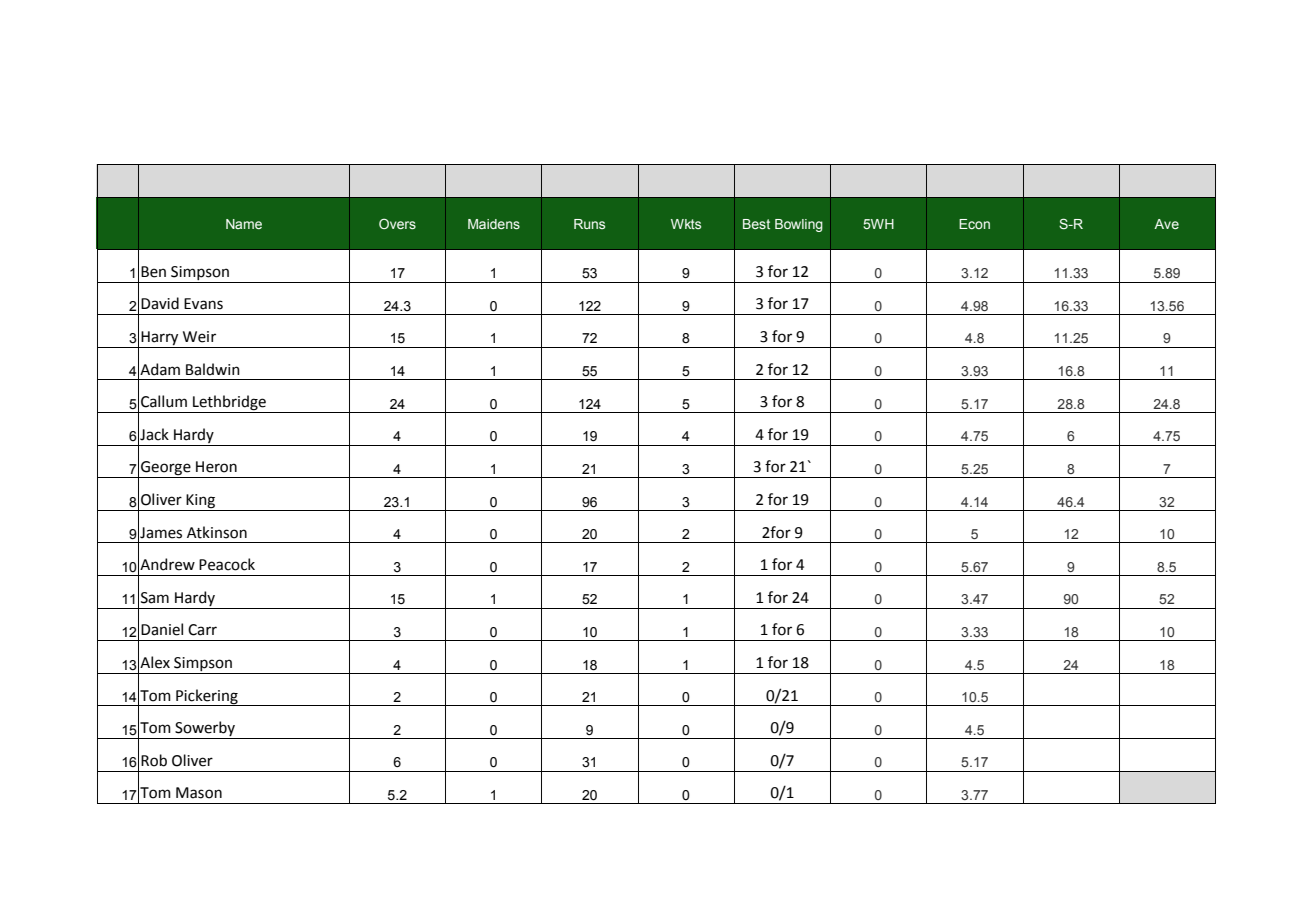  I want to click on Bowling, so click(799, 225).
